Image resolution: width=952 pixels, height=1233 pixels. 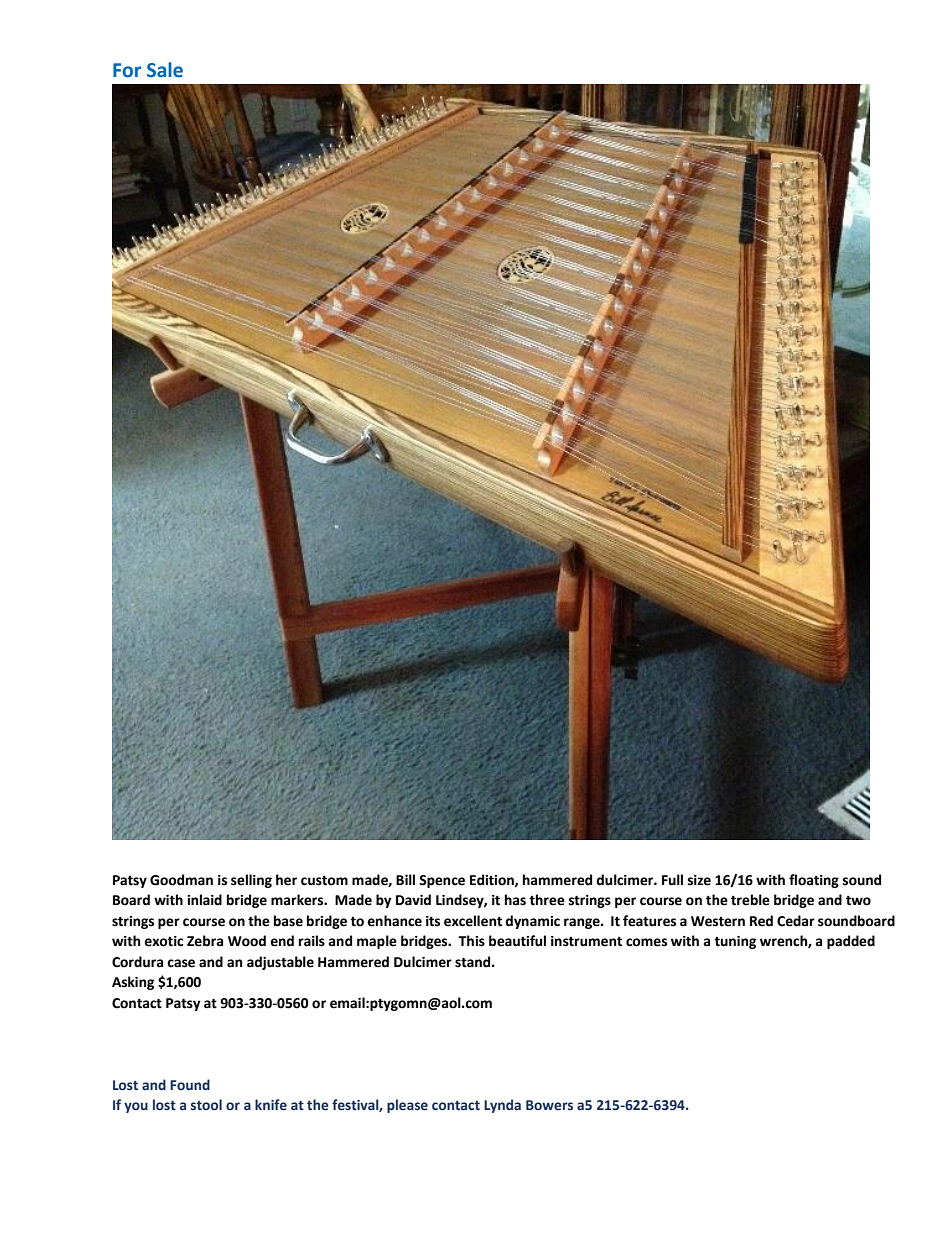 I want to click on selling, so click(x=251, y=881).
